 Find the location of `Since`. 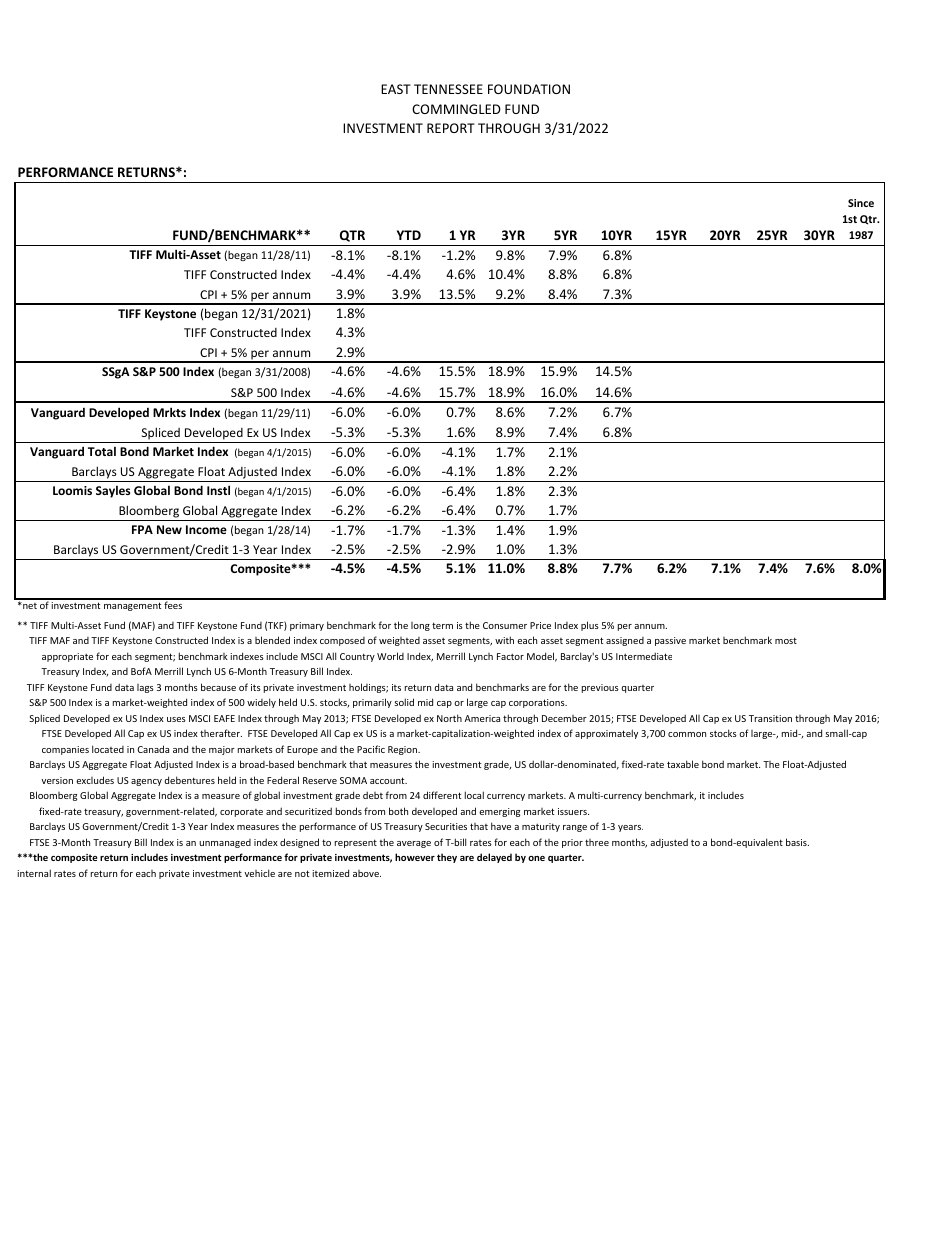

Since is located at coordinates (861, 203).
